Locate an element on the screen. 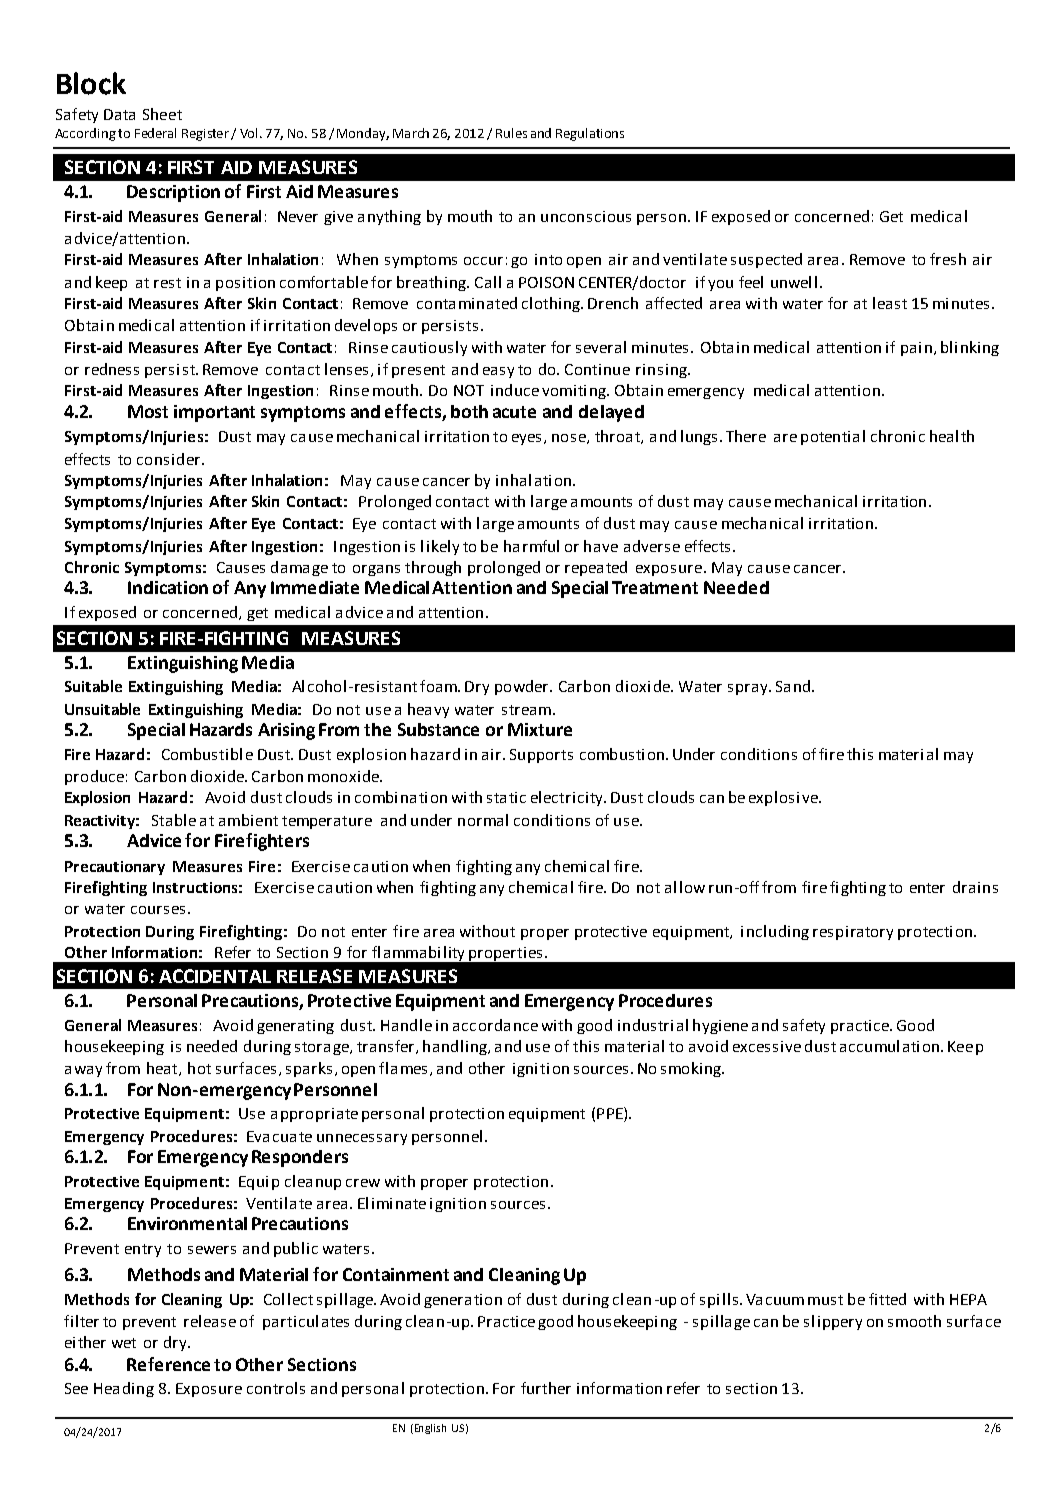 Image resolution: width=1062 pixels, height=1502 pixels. Sheet is located at coordinates (162, 114).
